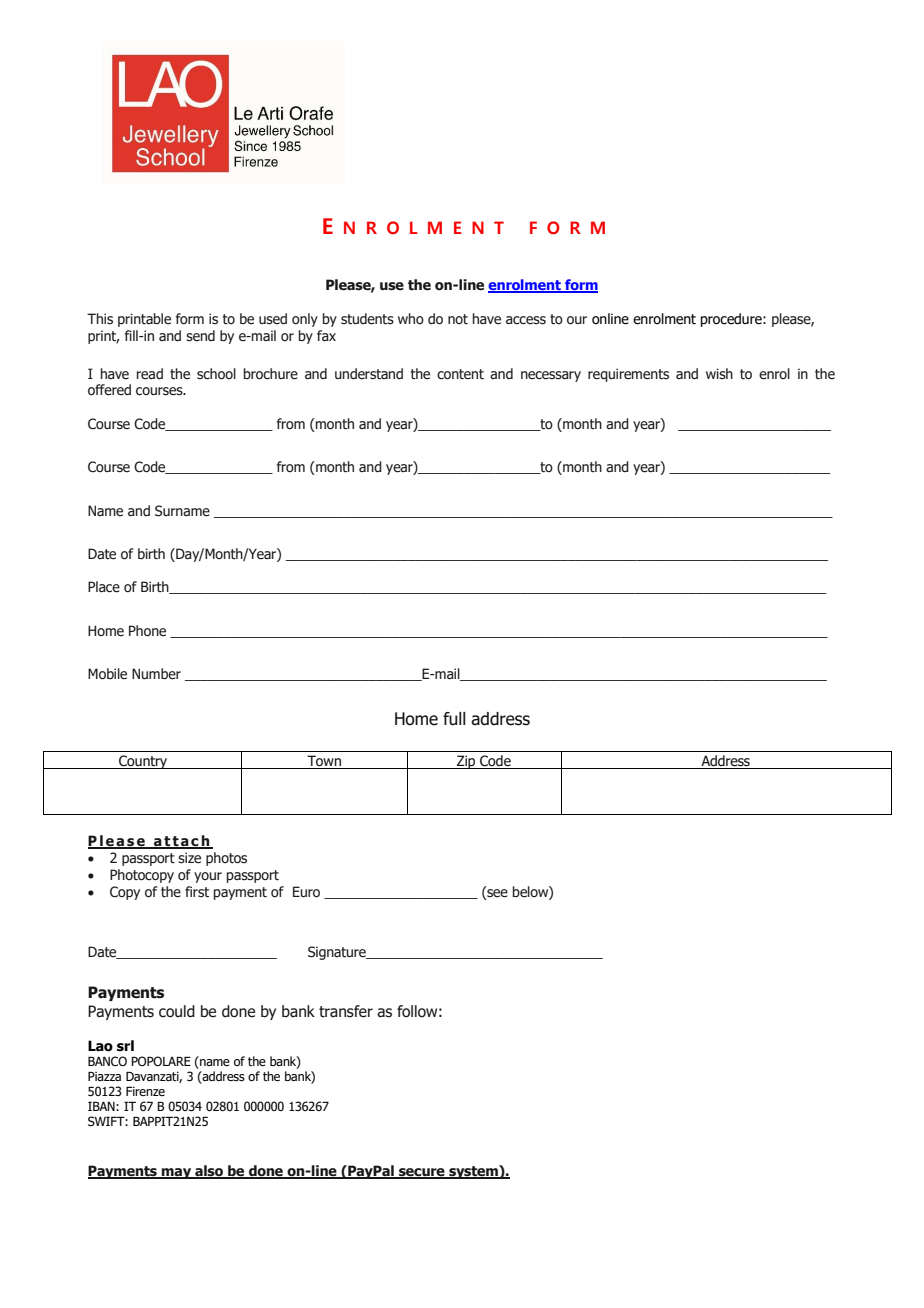 Image resolution: width=924 pixels, height=1308 pixels. Describe the element at coordinates (411, 318) in the screenshot. I see `who` at that location.
